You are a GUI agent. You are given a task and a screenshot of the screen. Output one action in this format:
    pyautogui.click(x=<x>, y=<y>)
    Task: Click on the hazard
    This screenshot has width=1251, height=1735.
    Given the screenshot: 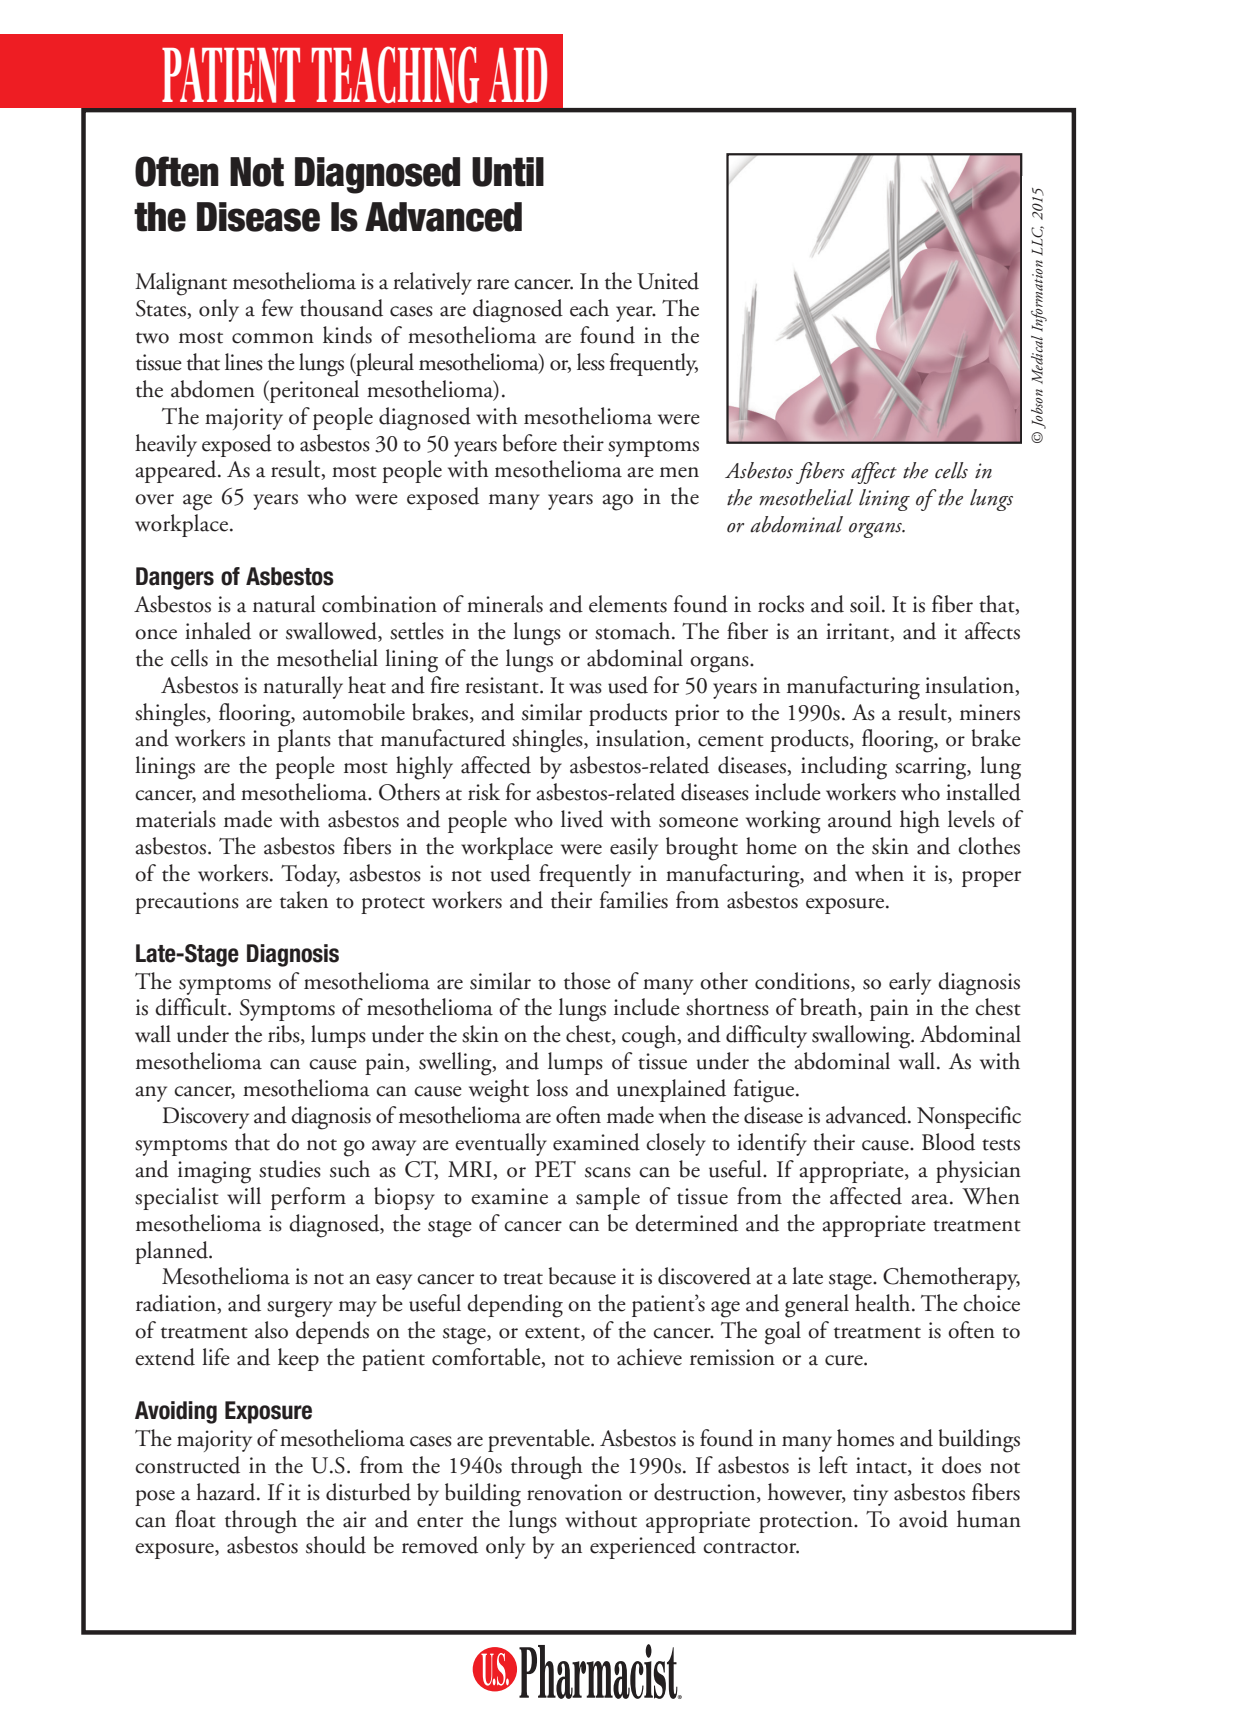 What is the action you would take?
    pyautogui.click(x=227, y=1492)
